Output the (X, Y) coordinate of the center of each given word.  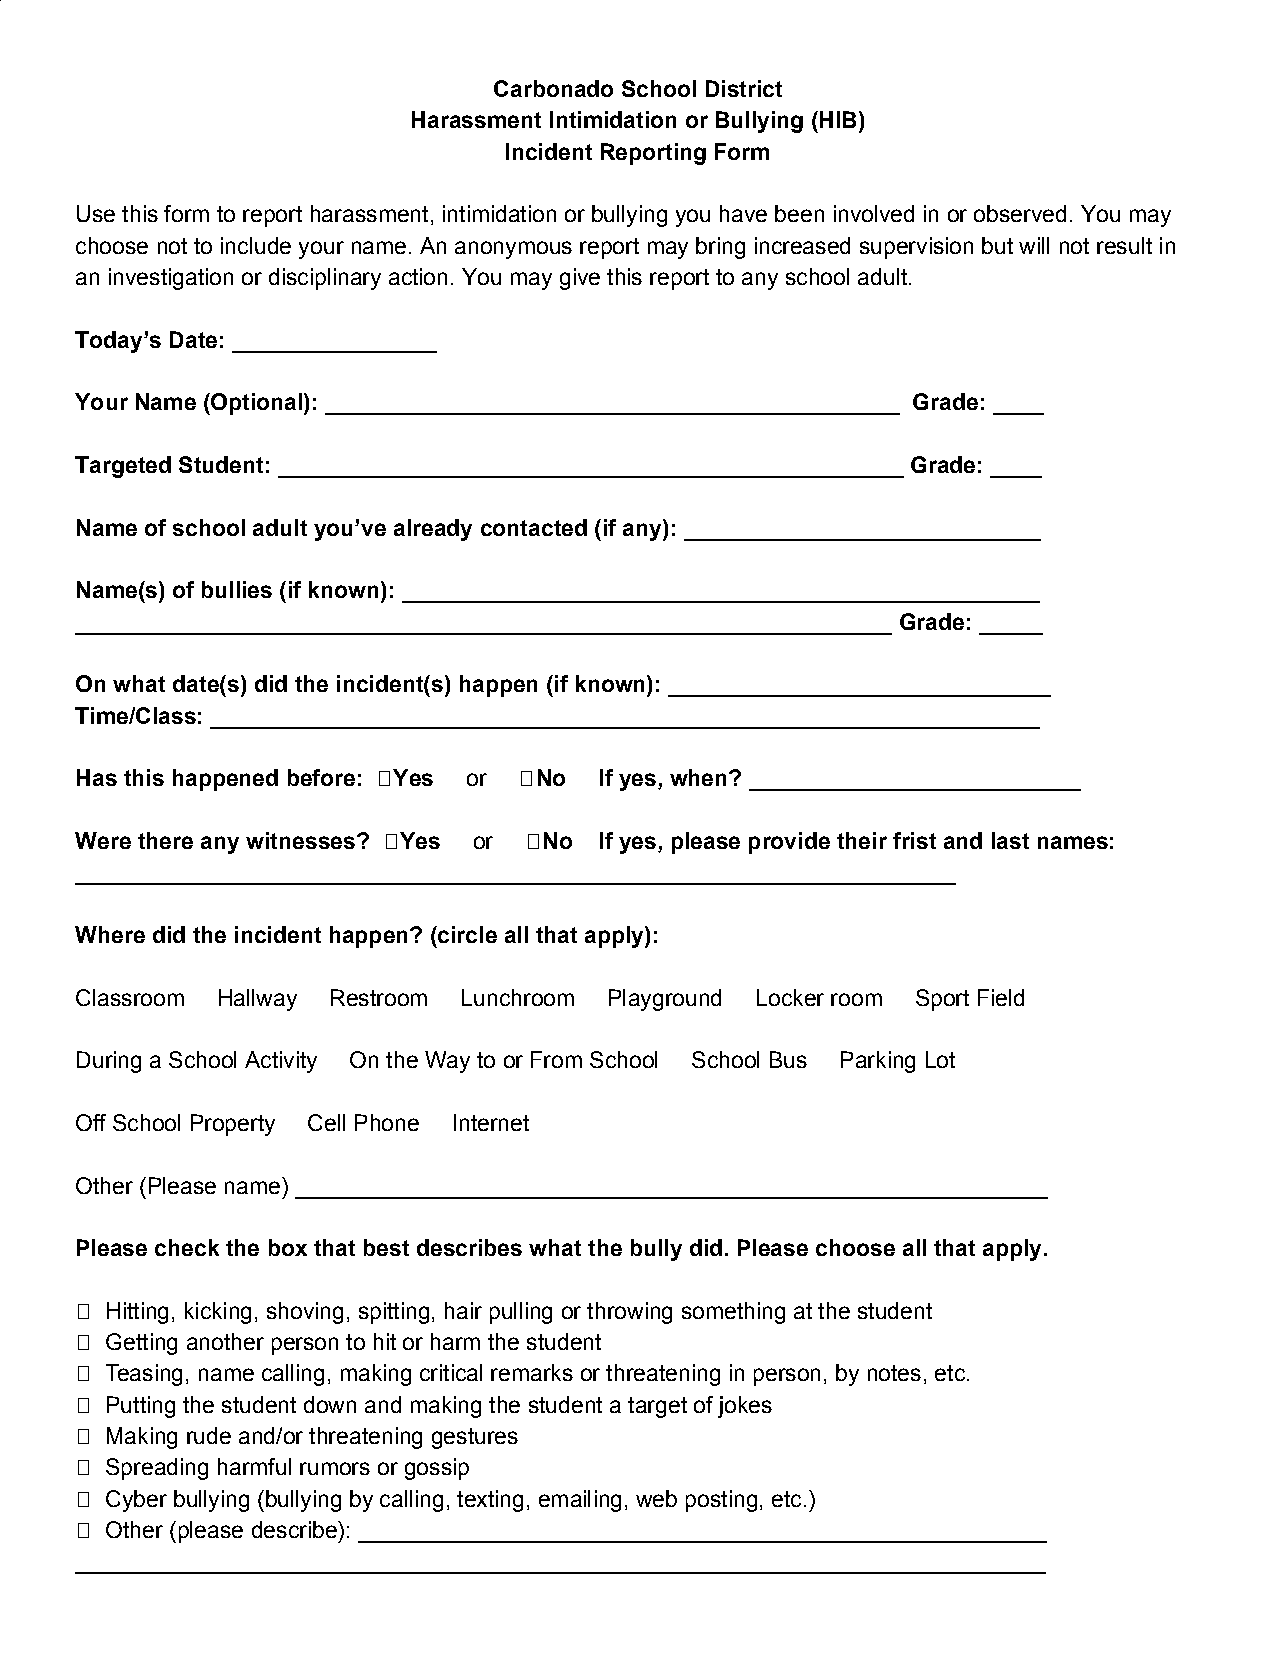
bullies (237, 589)
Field (1001, 997)
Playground (665, 1000)
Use (96, 213)
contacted (534, 527)
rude (209, 1435)
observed (1020, 213)
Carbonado (553, 88)
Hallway (258, 1000)
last (1010, 840)
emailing (580, 1501)
